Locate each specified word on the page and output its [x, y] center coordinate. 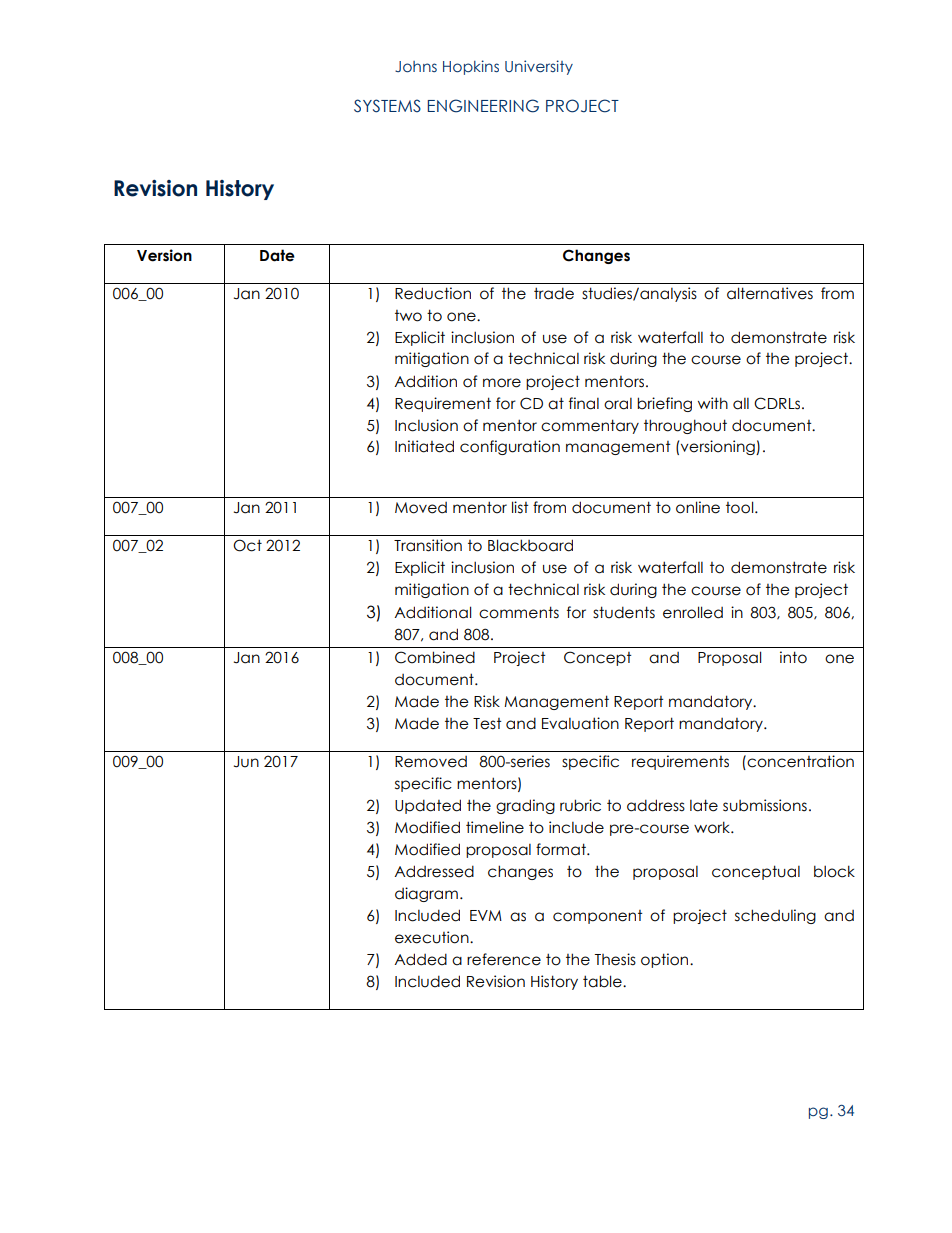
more [502, 383]
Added [420, 959]
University [539, 67]
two [408, 316]
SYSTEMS [387, 106]
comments [519, 612]
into [793, 657]
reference [504, 959]
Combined [435, 657]
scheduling [775, 916]
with [713, 403]
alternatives [770, 293]
